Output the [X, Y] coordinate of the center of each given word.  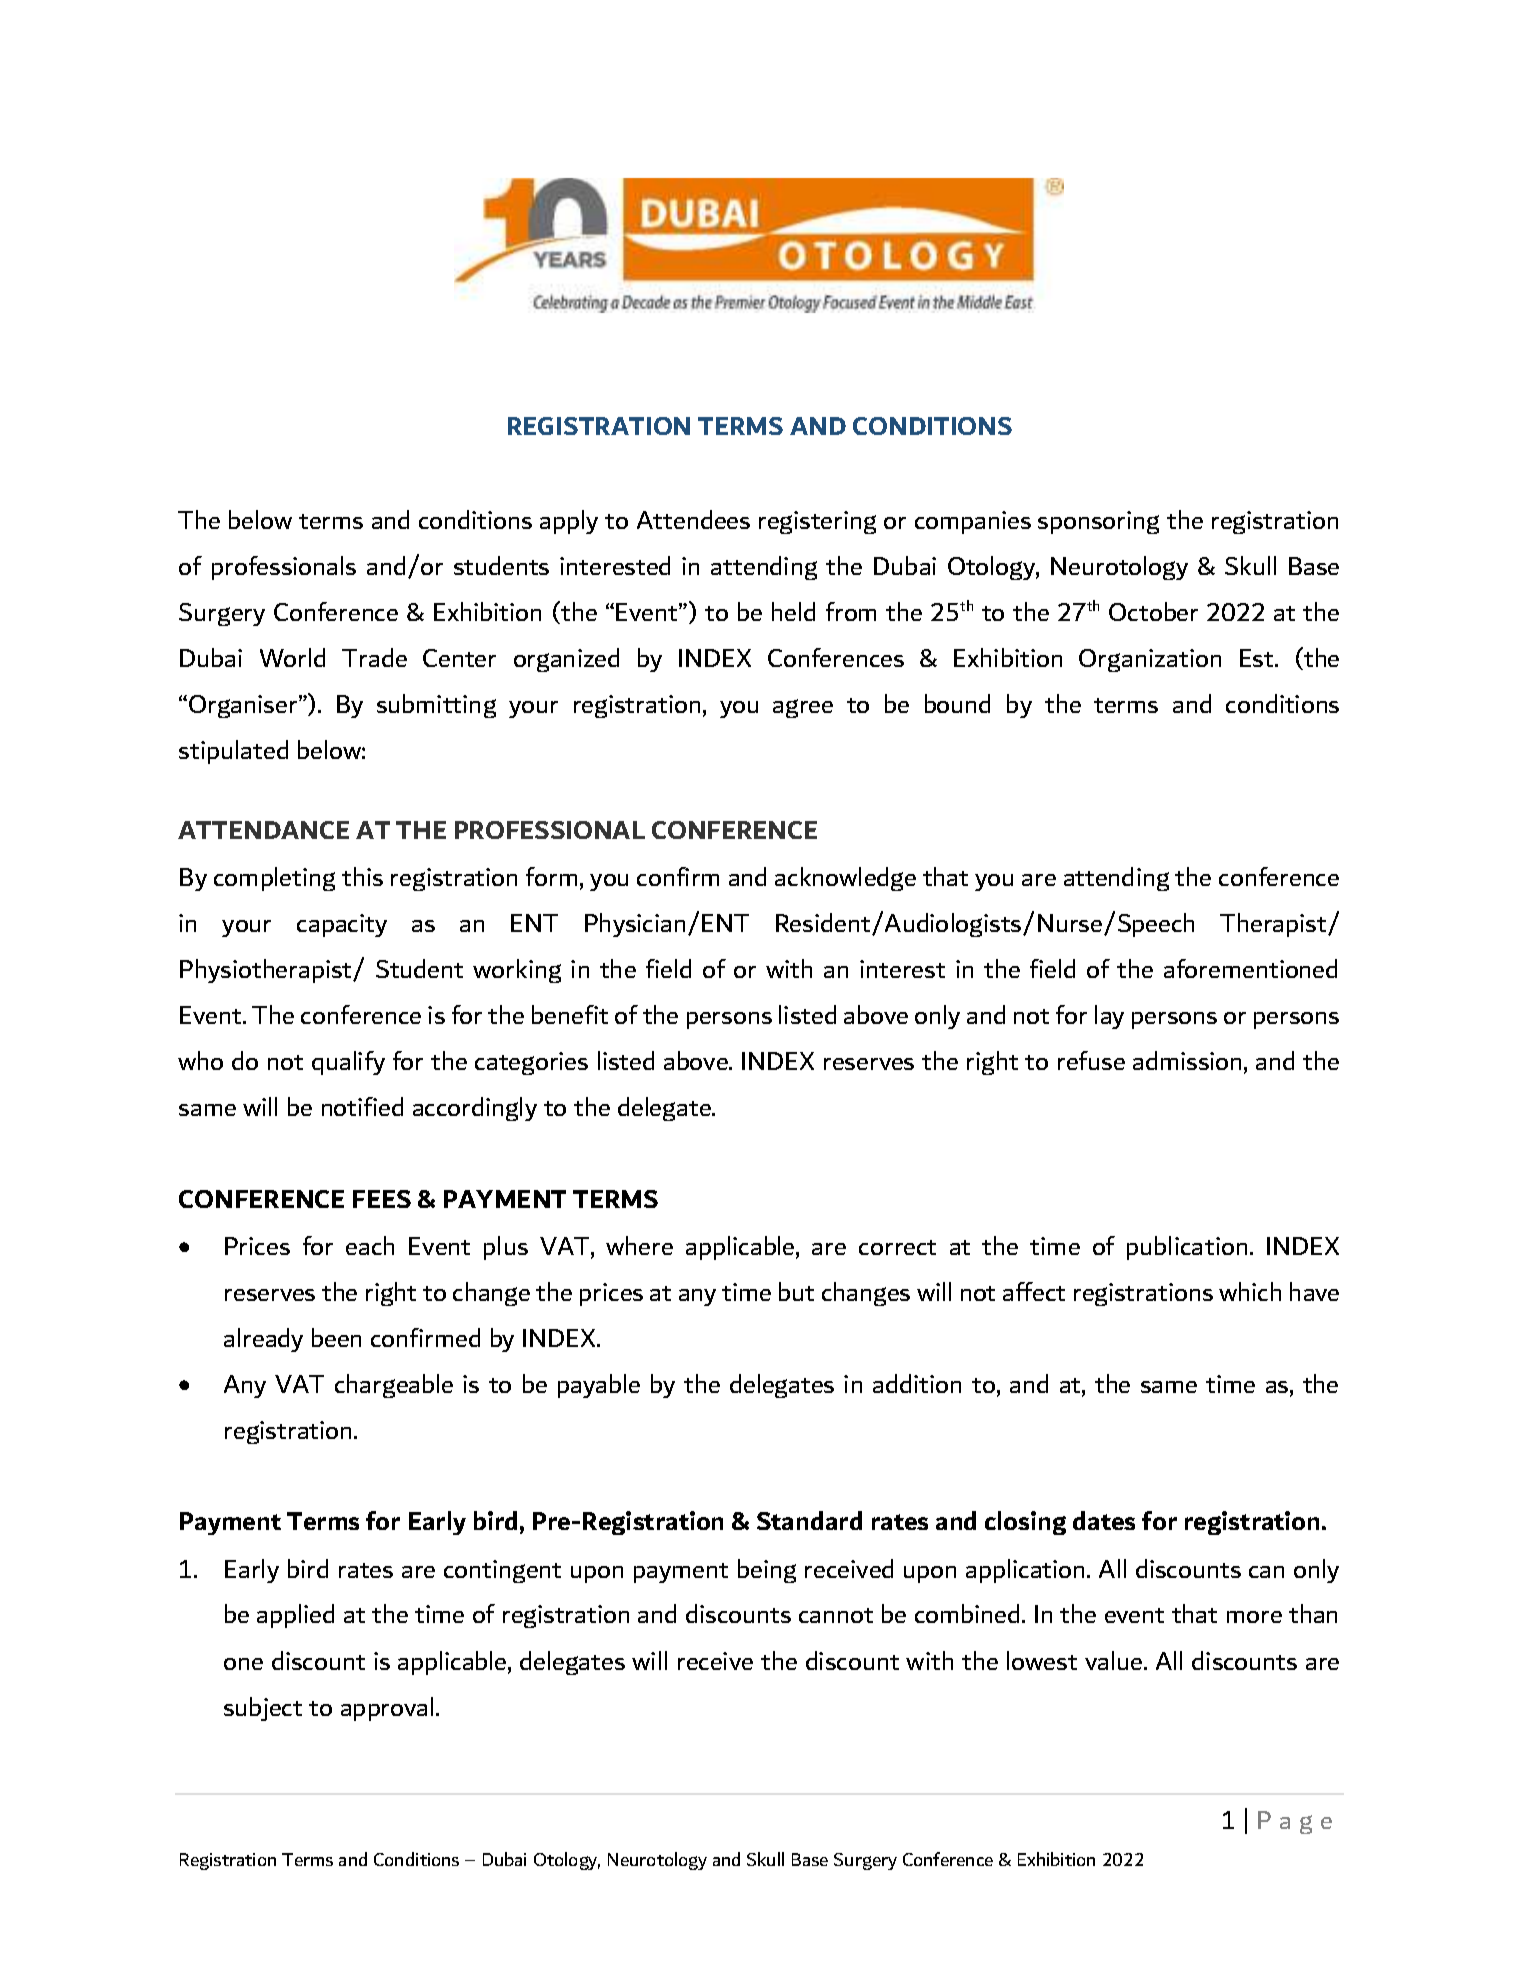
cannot [836, 1615]
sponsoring [1098, 522]
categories [531, 1063]
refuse [1091, 1060]
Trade [374, 657]
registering [817, 522]
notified [362, 1106]
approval [387, 1709]
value [1113, 1660]
